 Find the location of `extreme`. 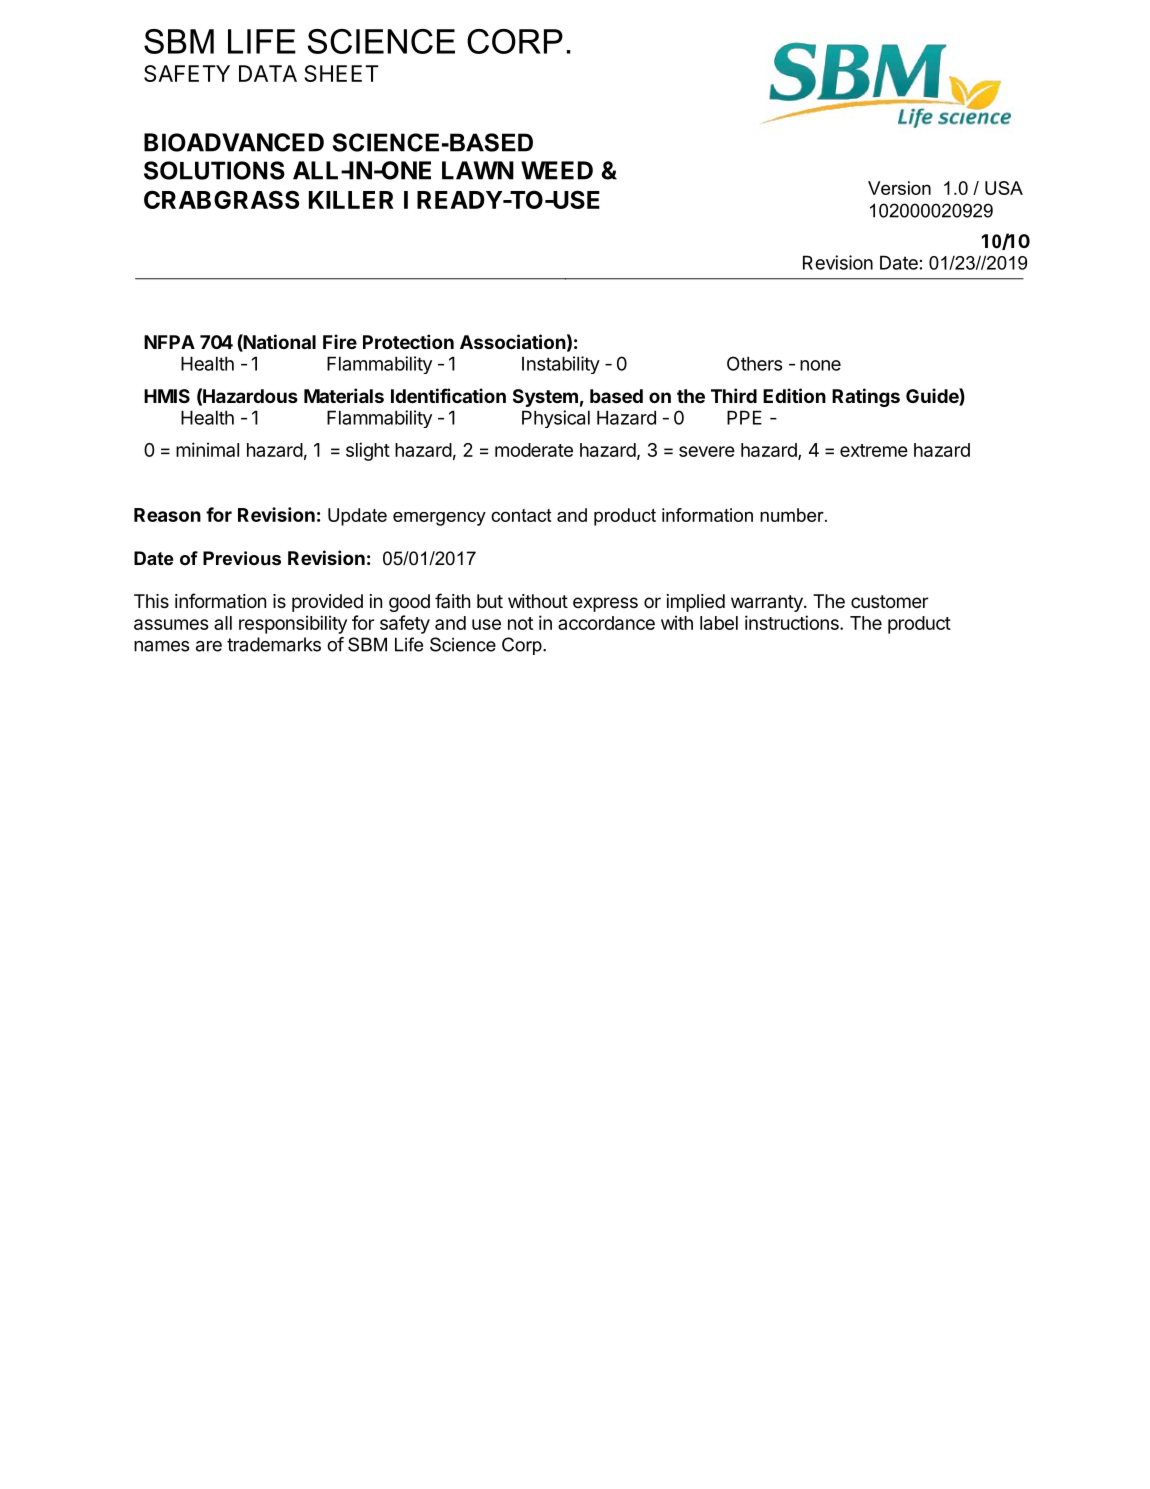

extreme is located at coordinates (874, 450).
